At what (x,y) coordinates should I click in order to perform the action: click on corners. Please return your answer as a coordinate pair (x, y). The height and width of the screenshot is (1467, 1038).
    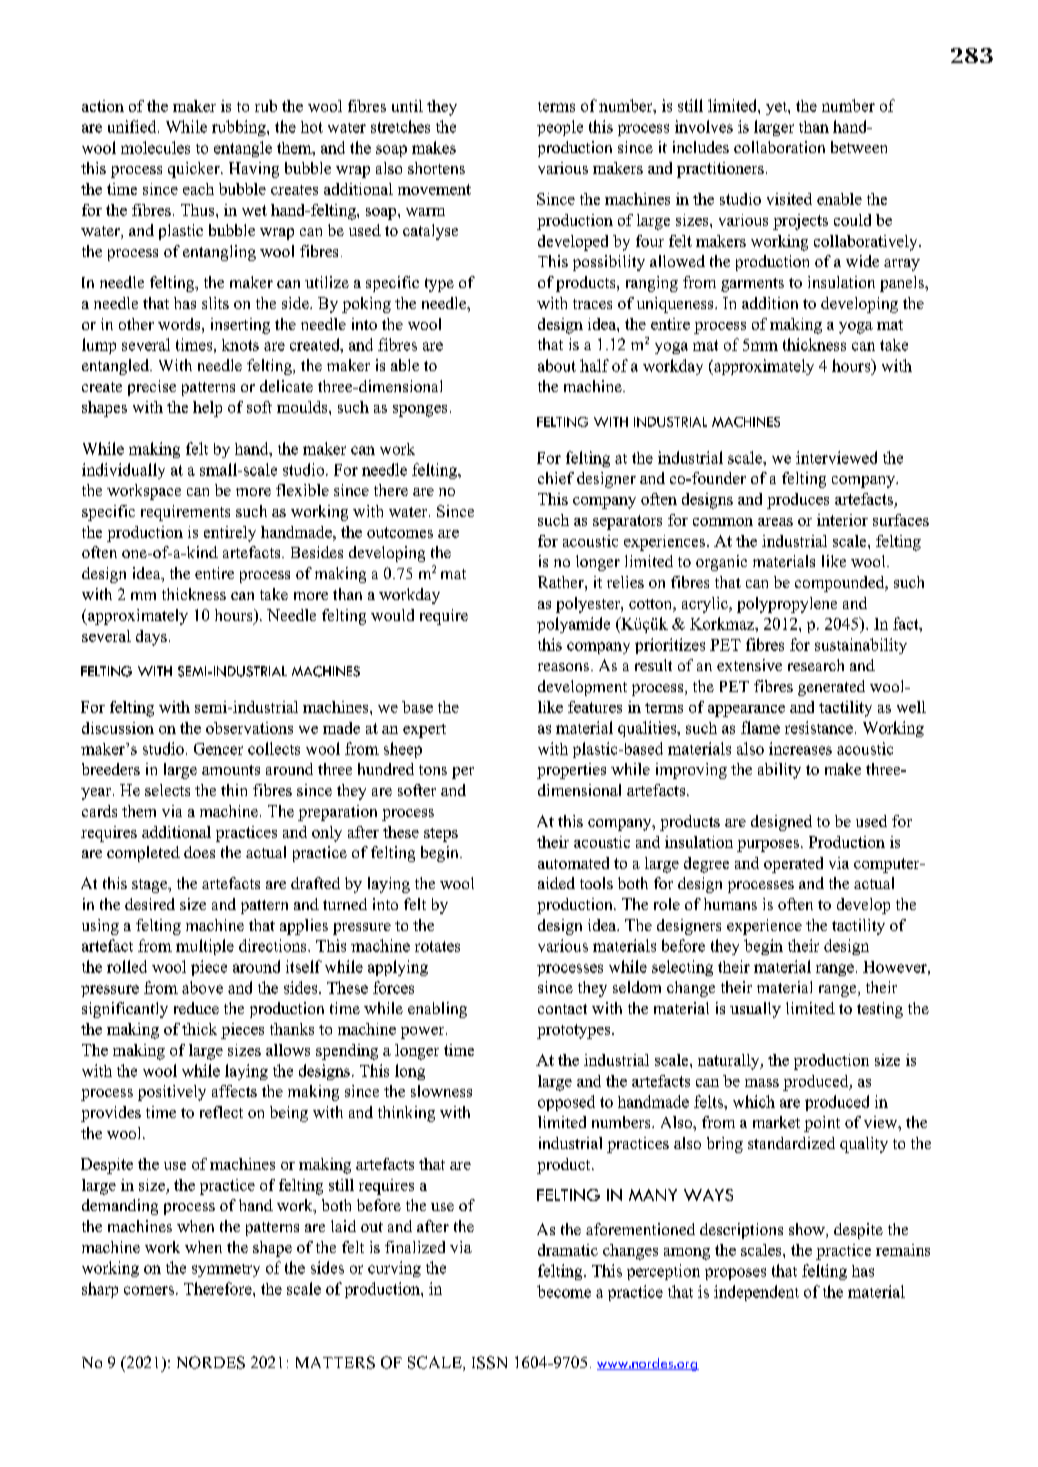
    Looking at the image, I should click on (149, 1290).
